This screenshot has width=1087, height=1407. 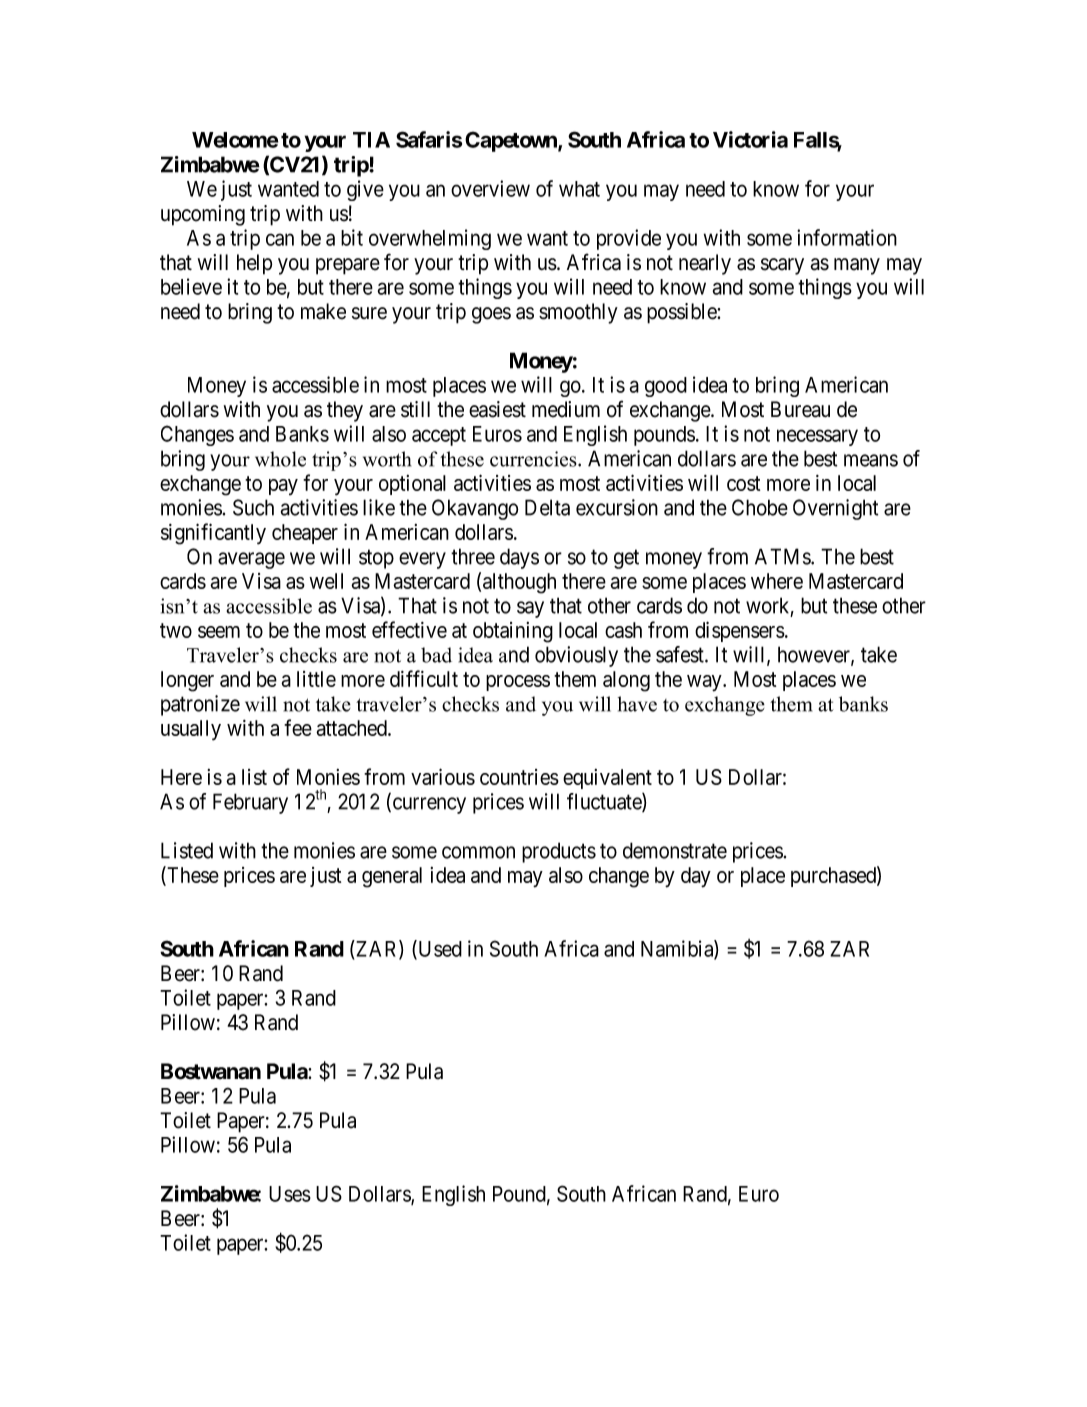 What do you see at coordinates (675, 850) in the screenshot?
I see `demonstrate` at bounding box center [675, 850].
